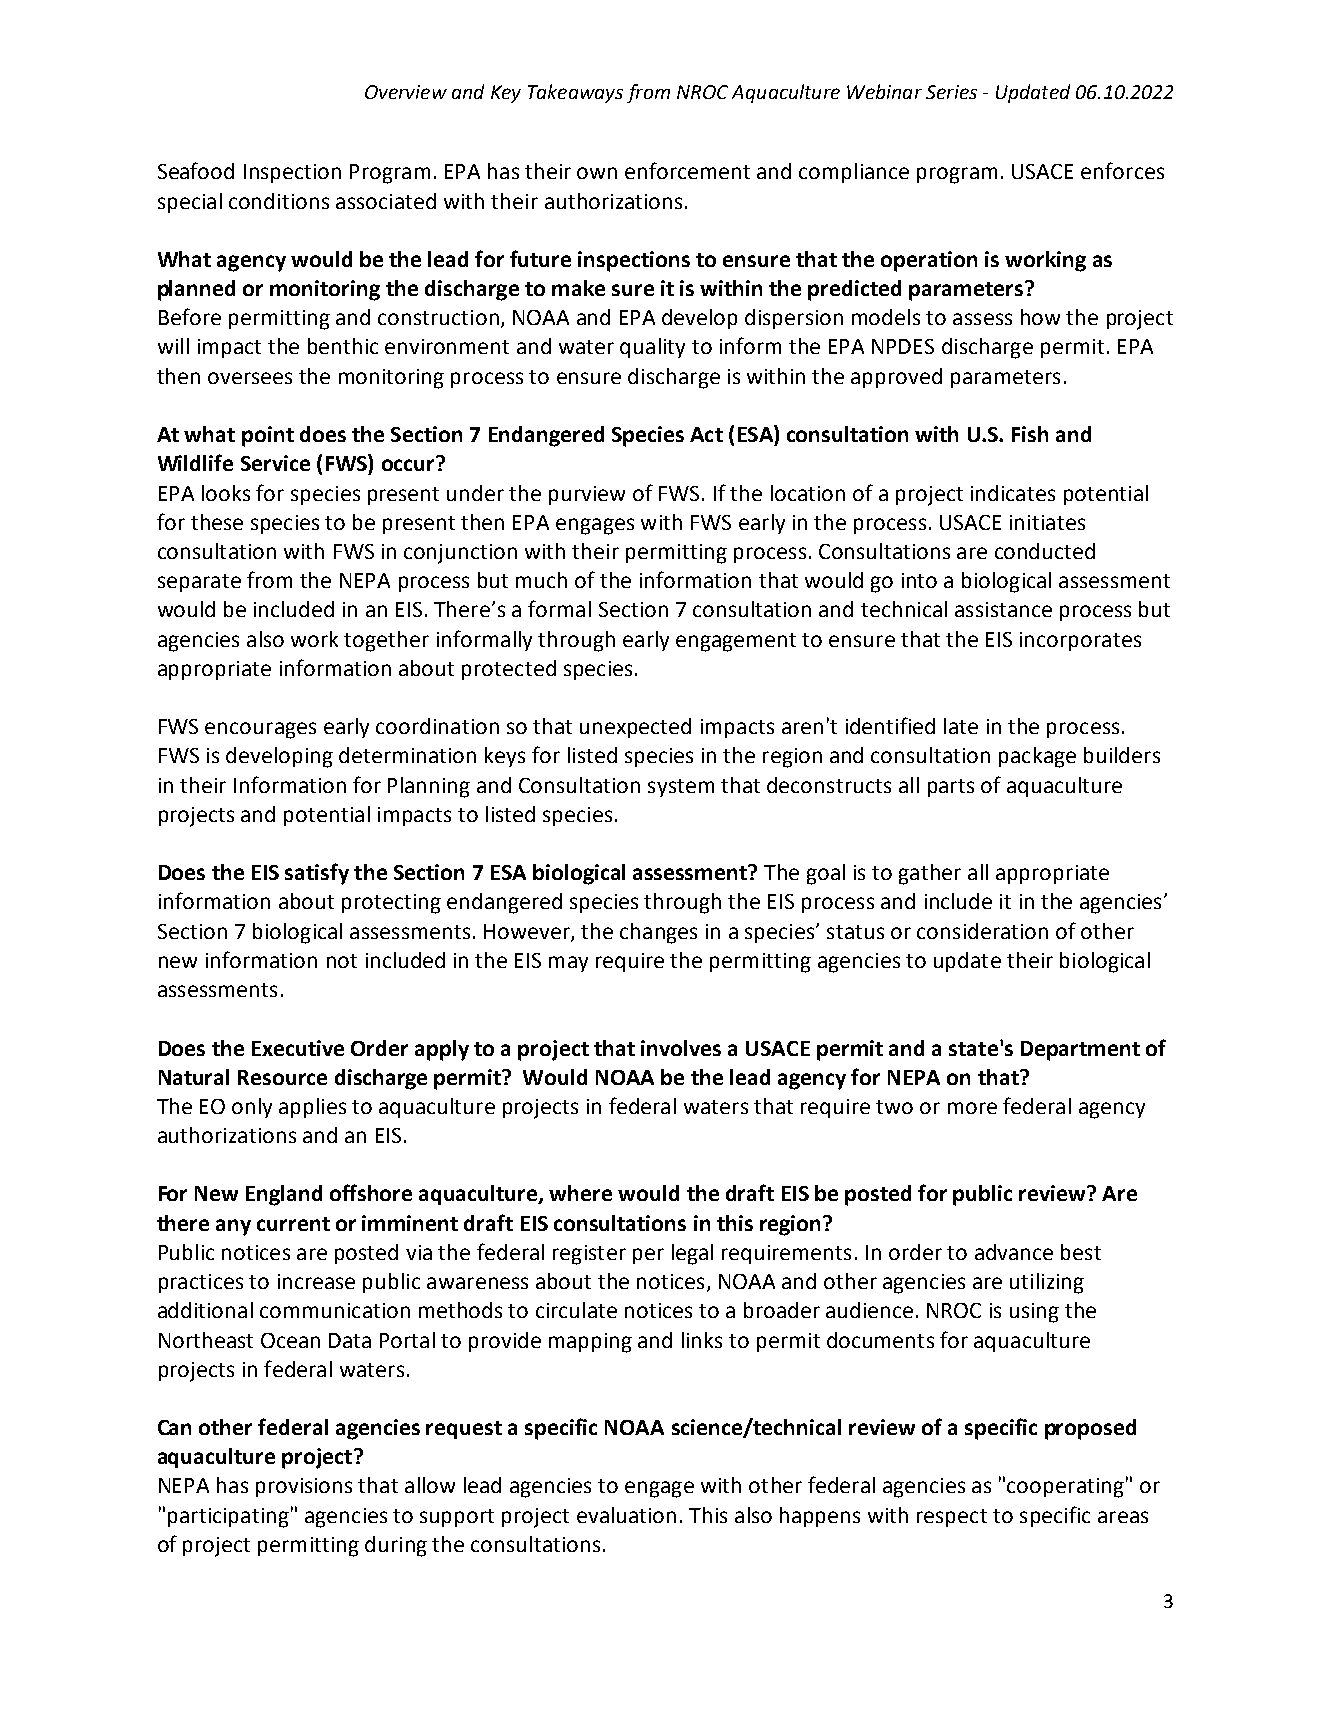  What do you see at coordinates (972, 1108) in the image?
I see `more` at bounding box center [972, 1108].
